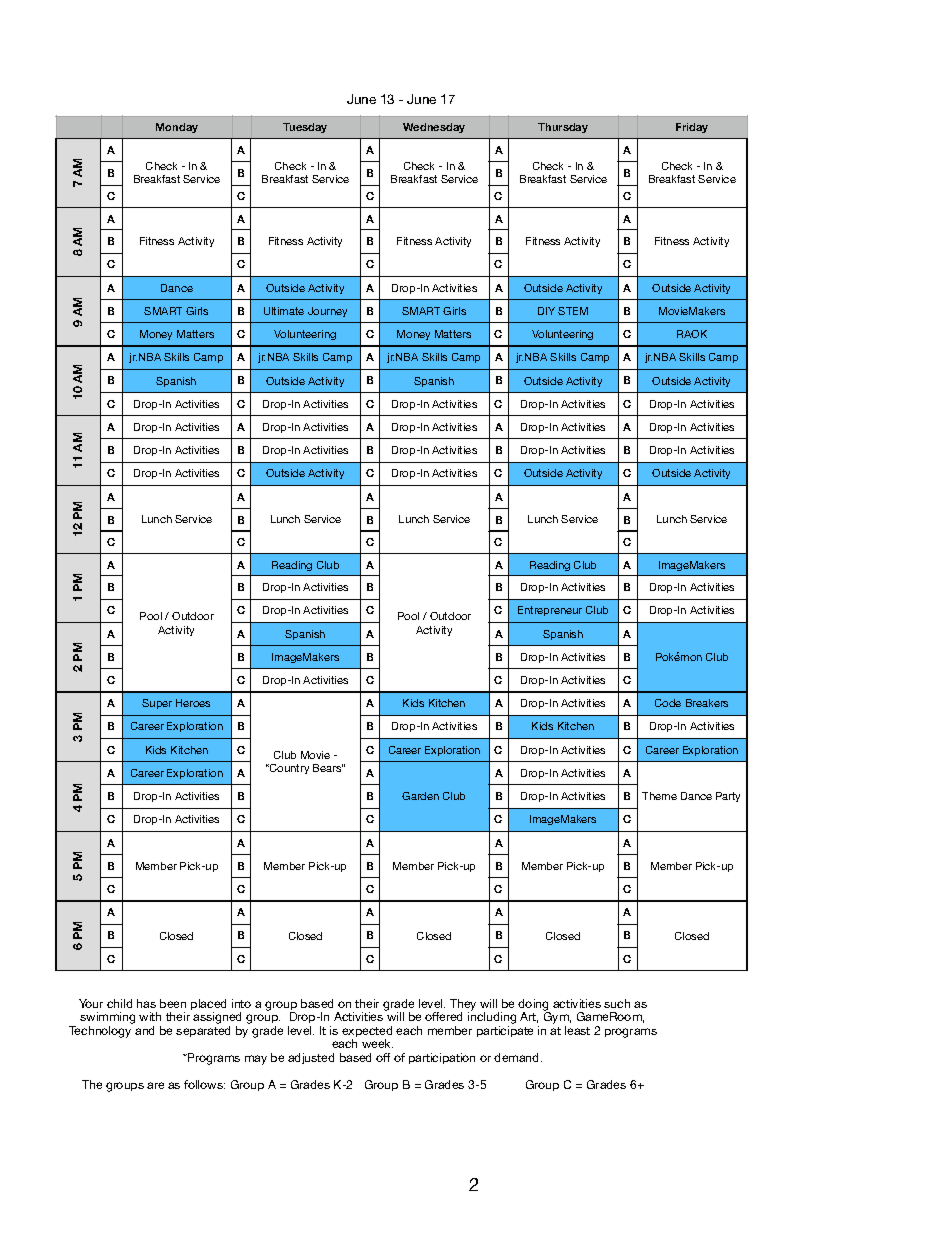 This image has height=1233, width=952. Describe the element at coordinates (442, 1058) in the image. I see `participation` at that location.
